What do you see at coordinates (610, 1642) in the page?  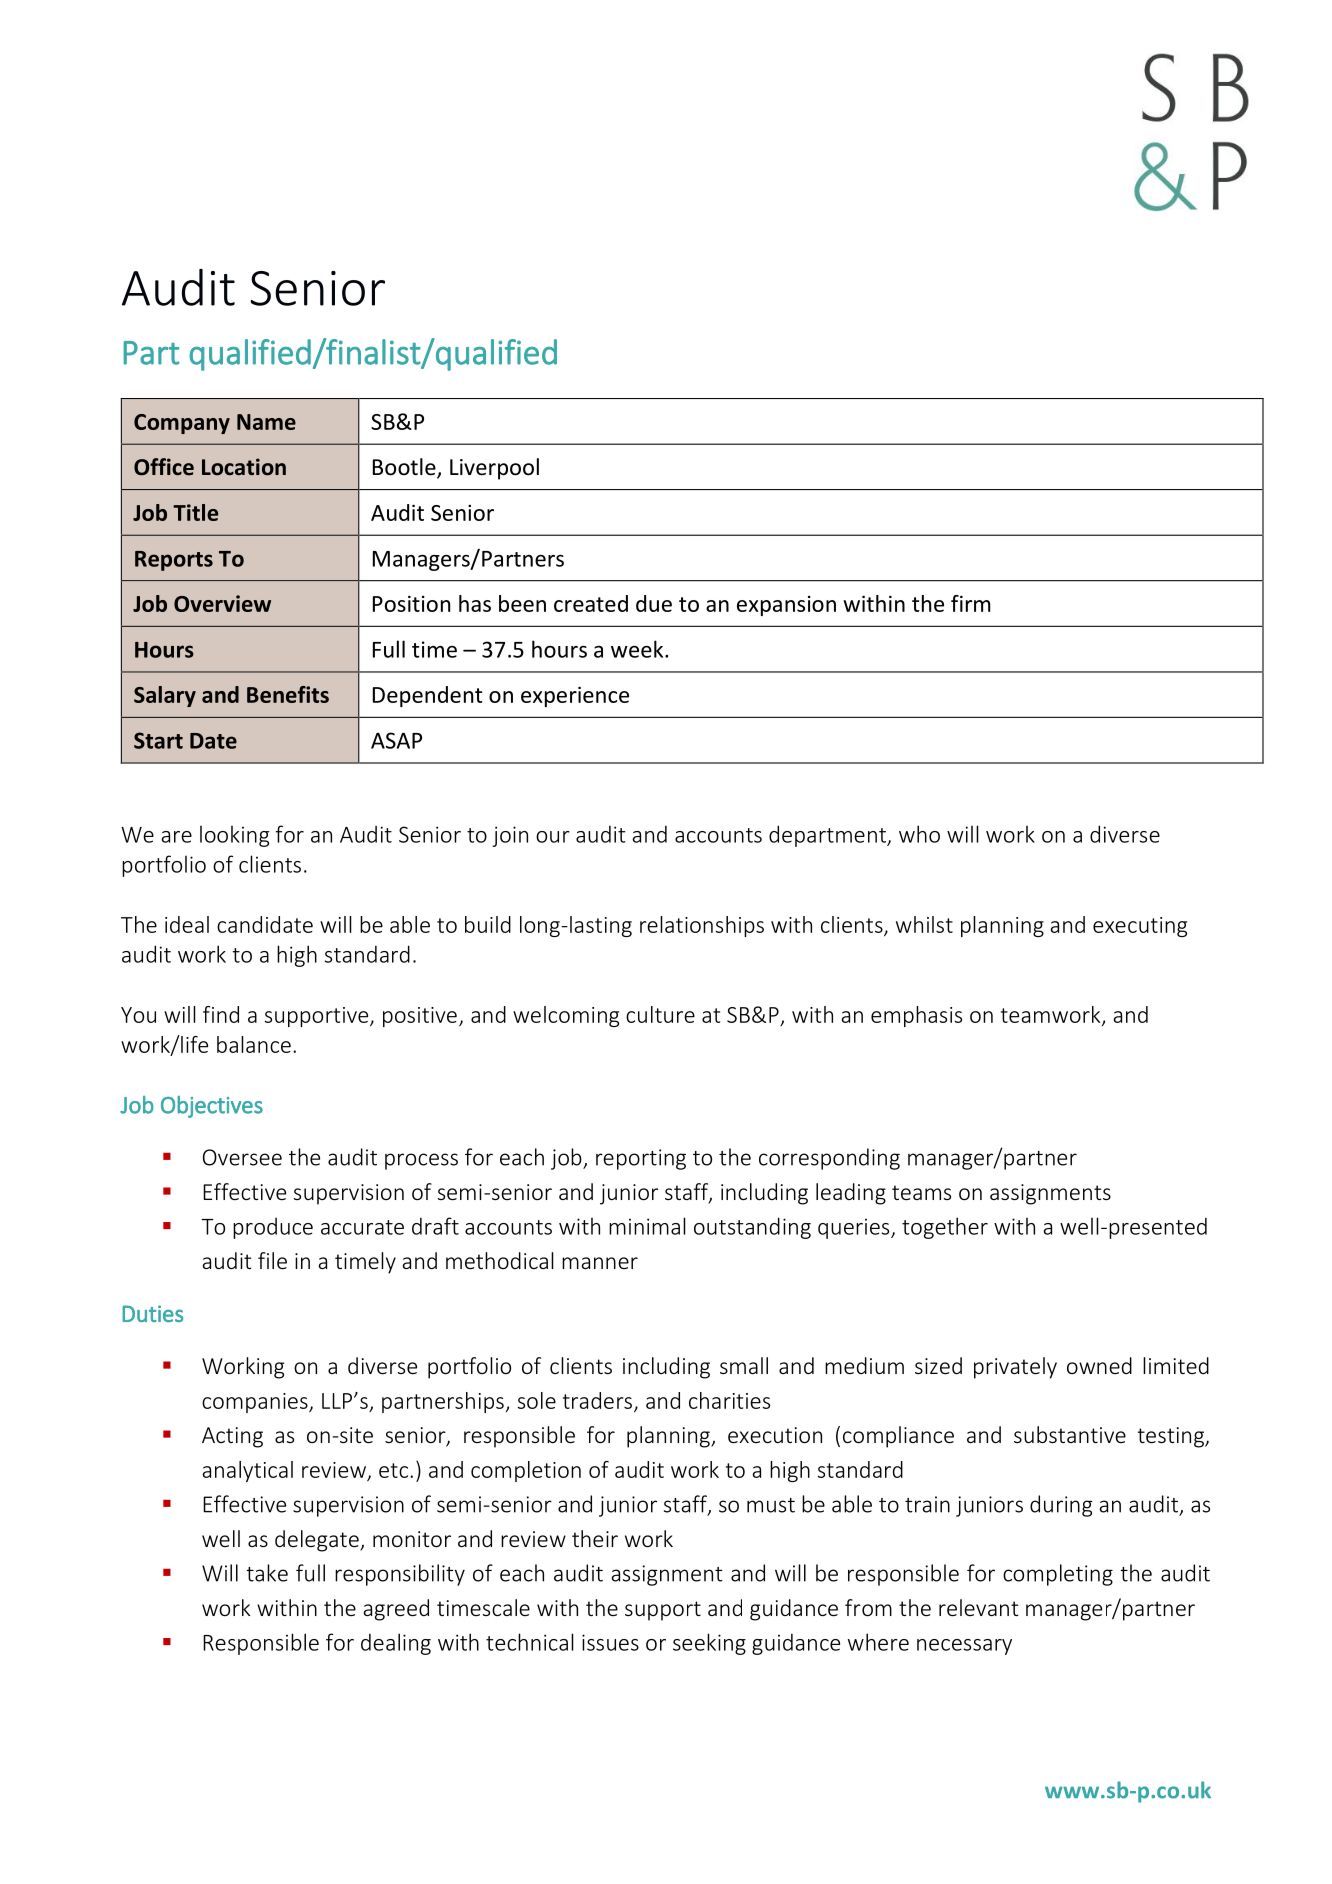 I see `issues` at bounding box center [610, 1642].
